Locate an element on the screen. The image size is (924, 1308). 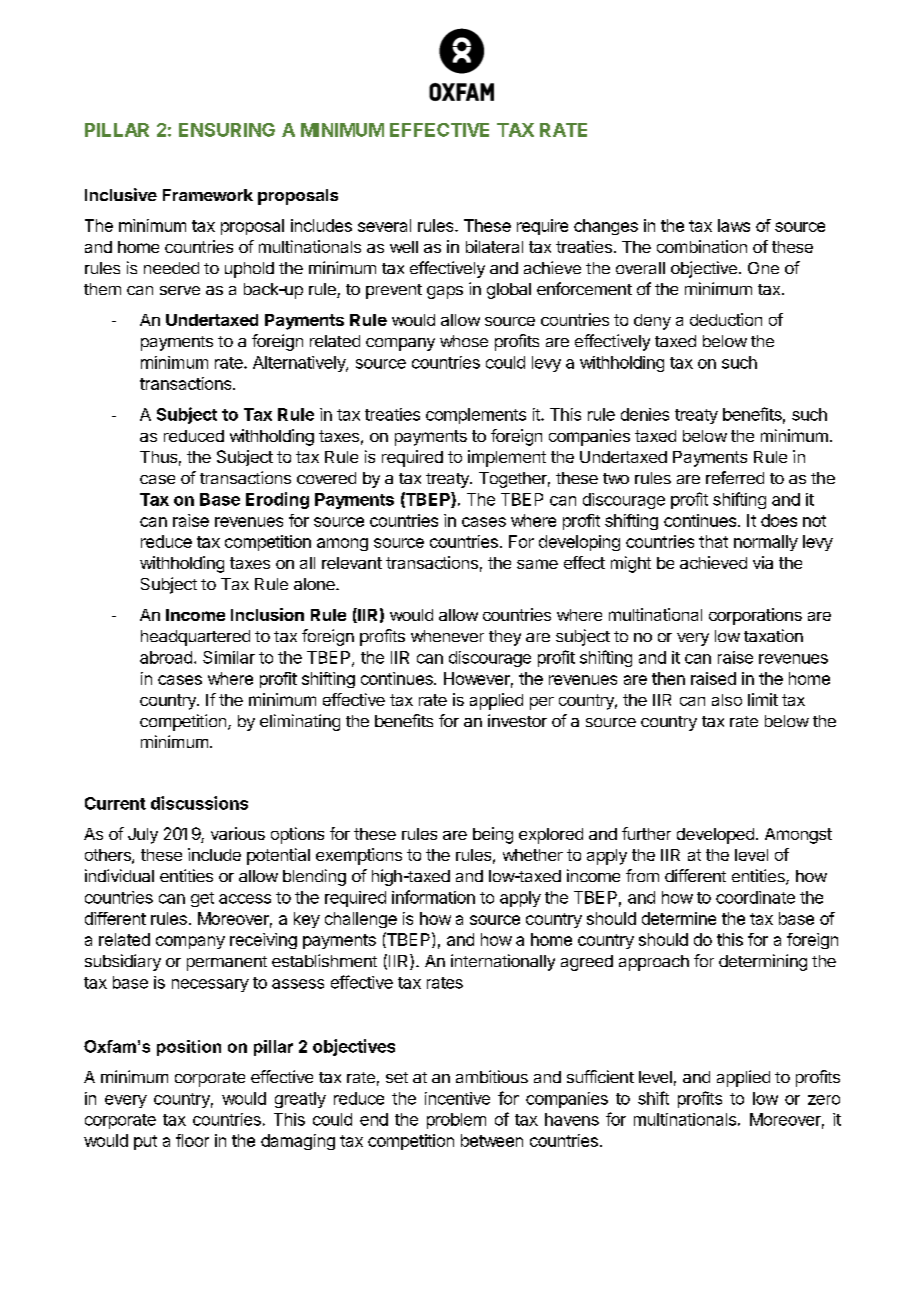
access is located at coordinates (245, 899).
